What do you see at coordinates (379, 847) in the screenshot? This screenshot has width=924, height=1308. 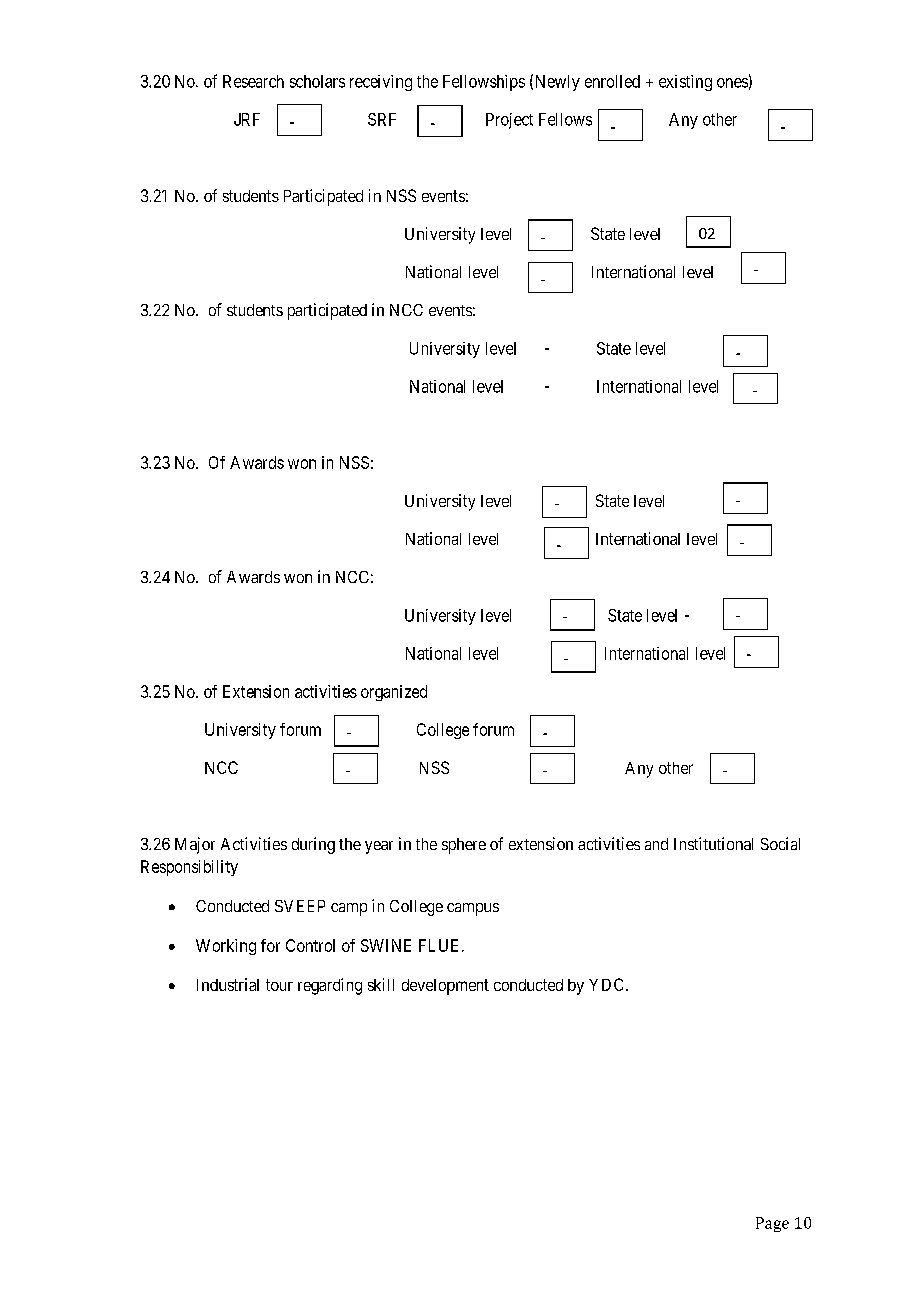 I see `year` at bounding box center [379, 847].
